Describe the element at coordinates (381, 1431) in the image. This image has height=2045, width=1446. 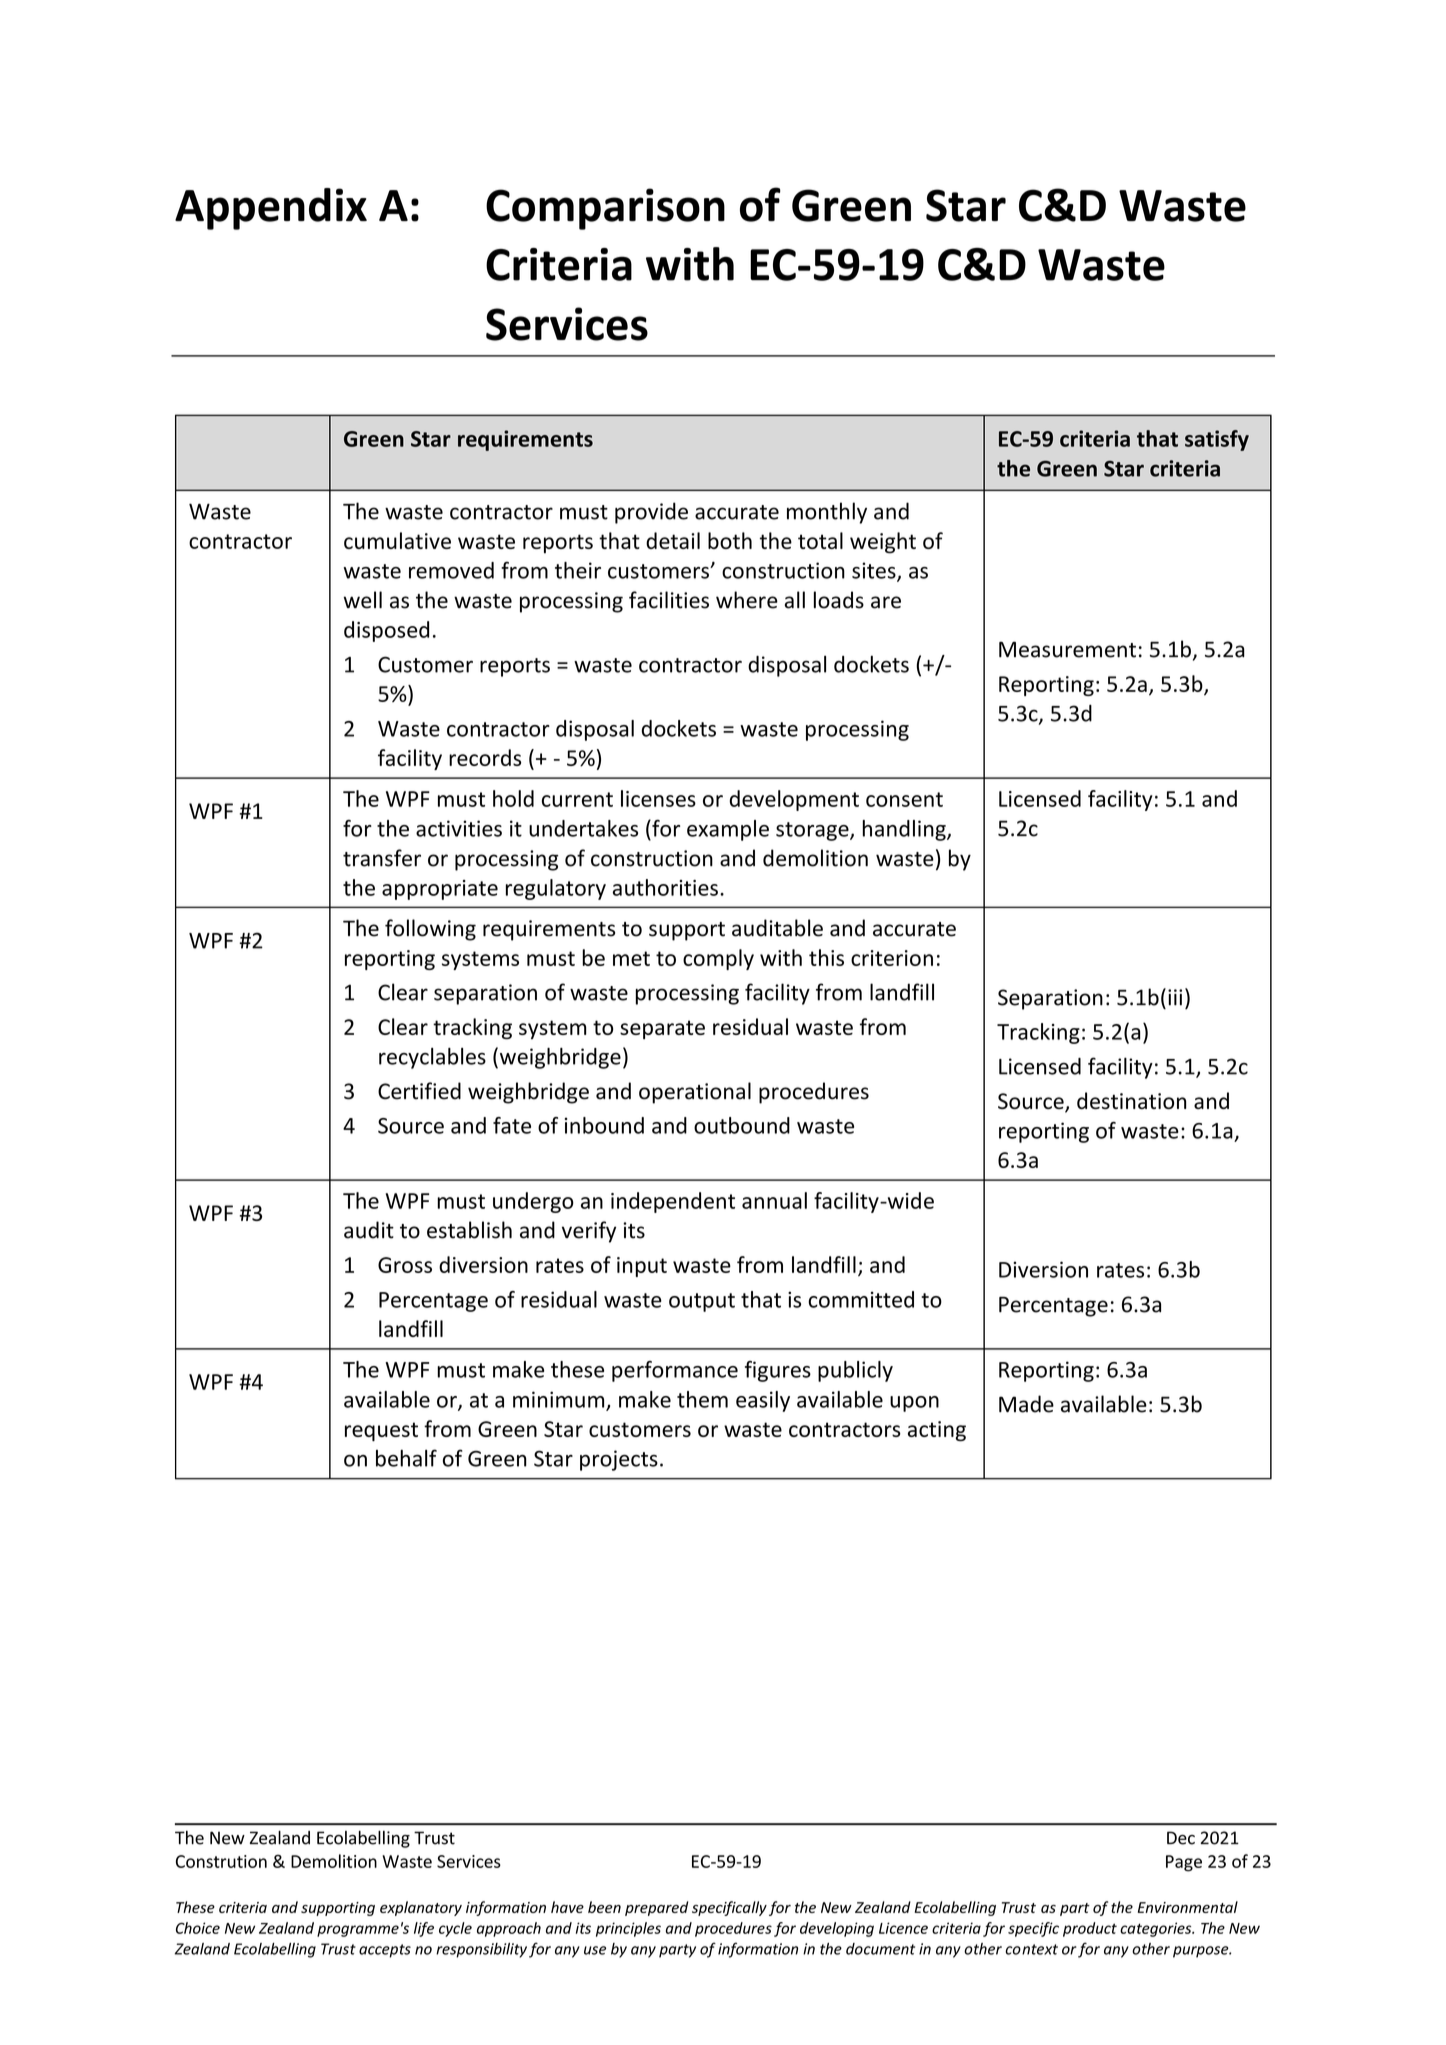
I see `request` at that location.
